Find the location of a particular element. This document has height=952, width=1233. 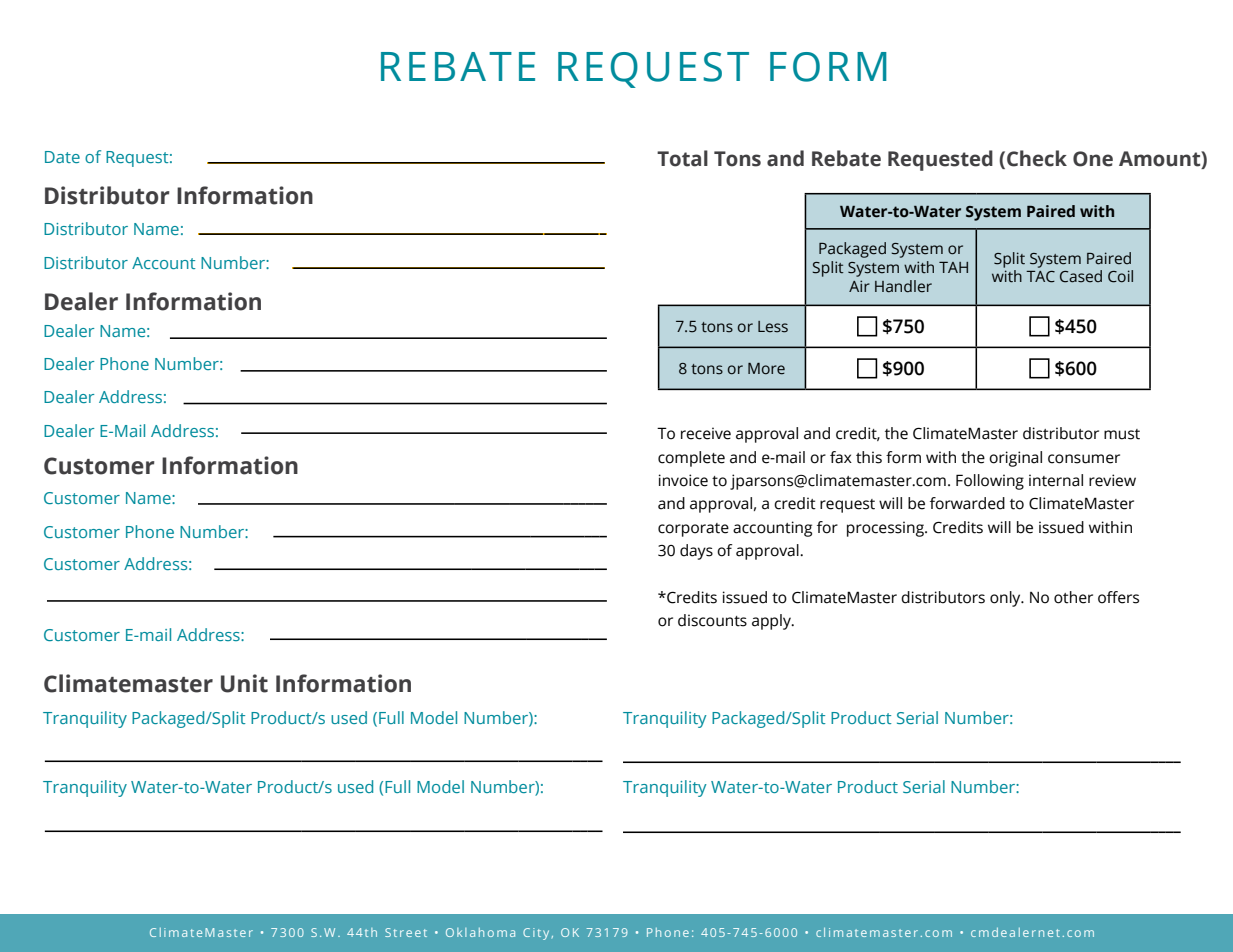

Total is located at coordinates (682, 158).
